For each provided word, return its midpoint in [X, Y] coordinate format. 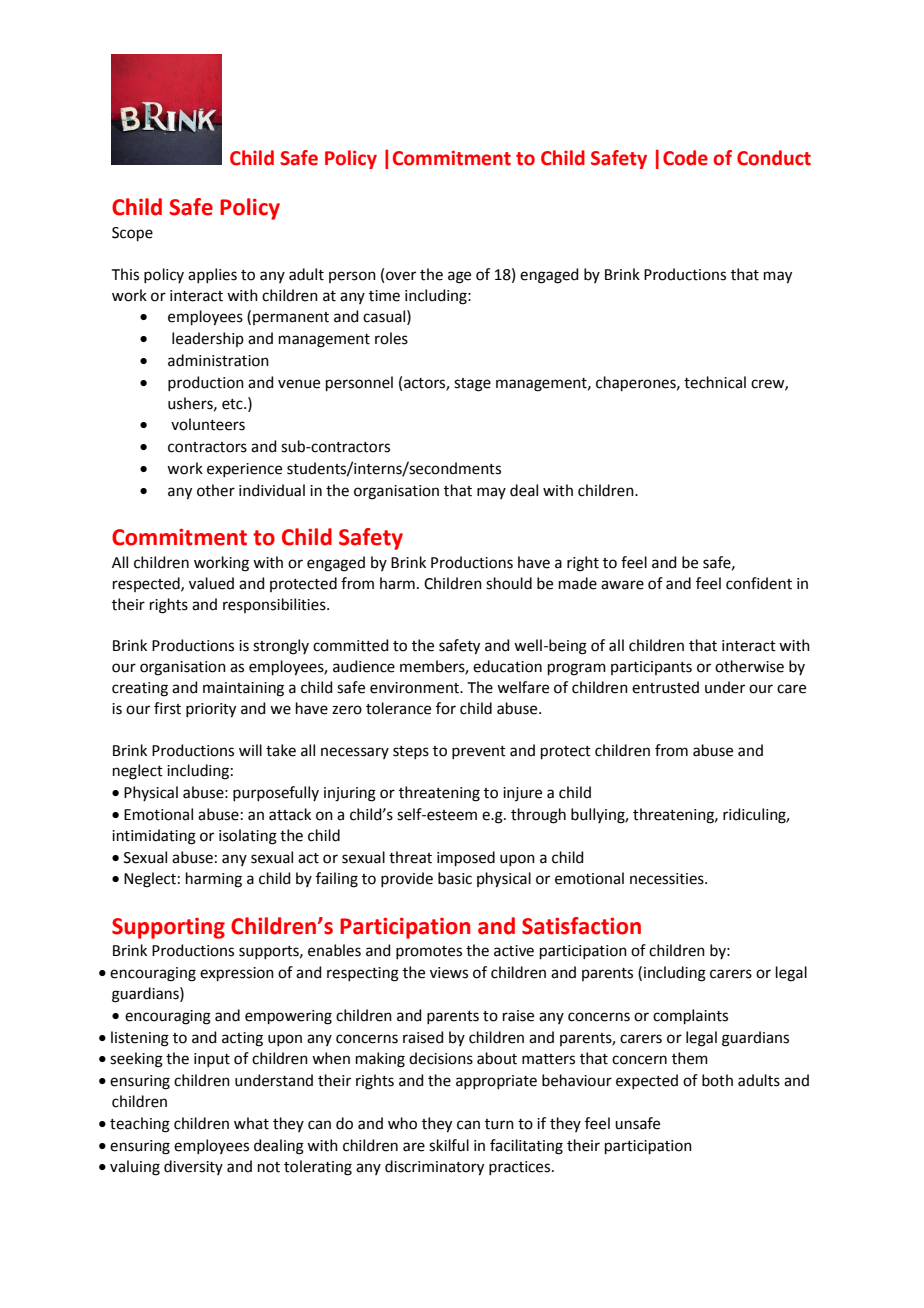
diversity [193, 1167]
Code [685, 158]
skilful [449, 1145]
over [401, 276]
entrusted [665, 687]
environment [415, 688]
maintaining [243, 689]
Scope [132, 234]
